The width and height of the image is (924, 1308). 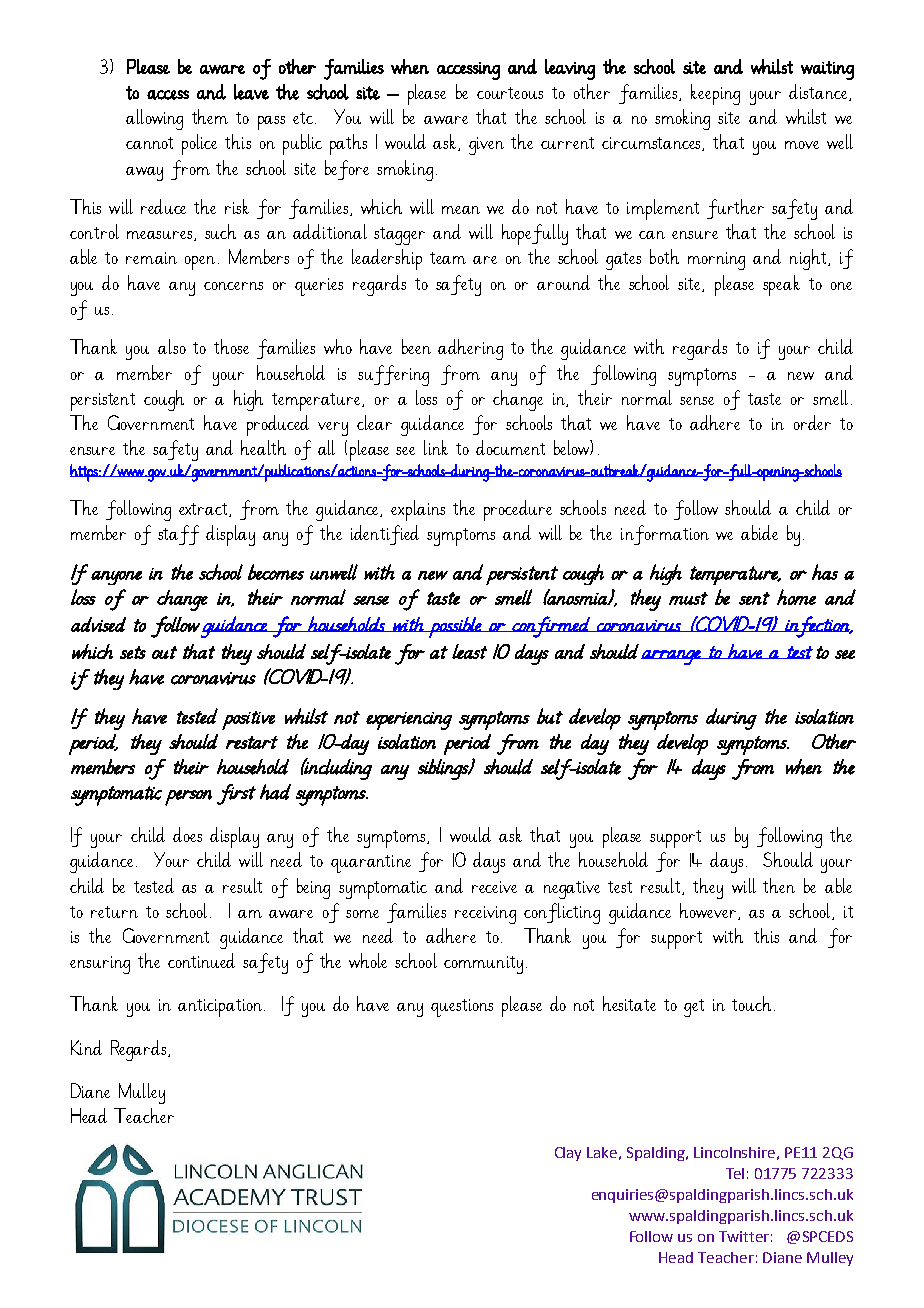 I want to click on quarantine, so click(x=371, y=864).
